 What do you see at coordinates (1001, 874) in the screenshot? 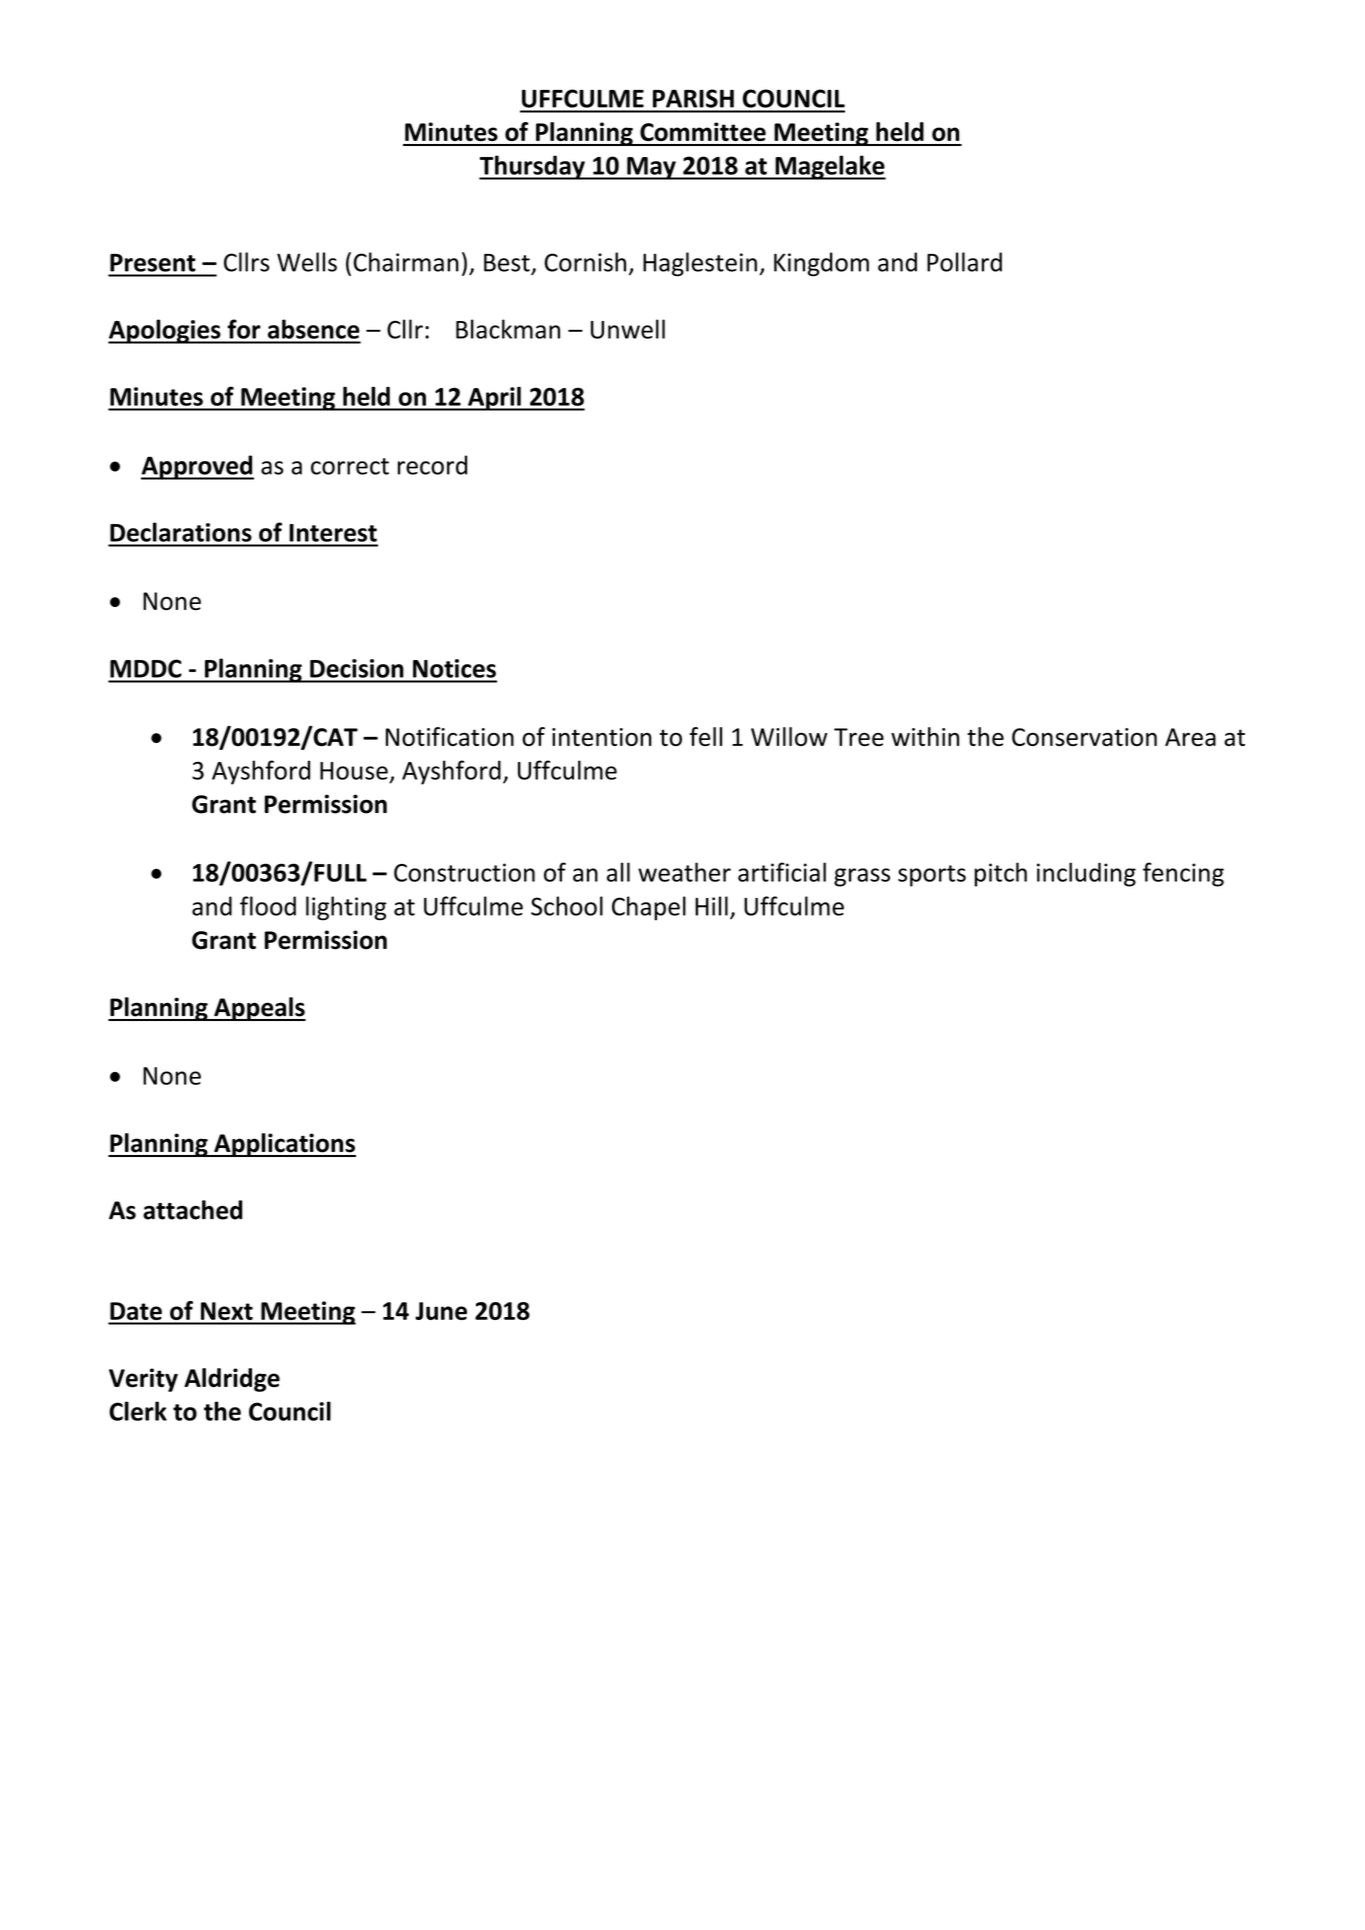
I see `pitch` at bounding box center [1001, 874].
